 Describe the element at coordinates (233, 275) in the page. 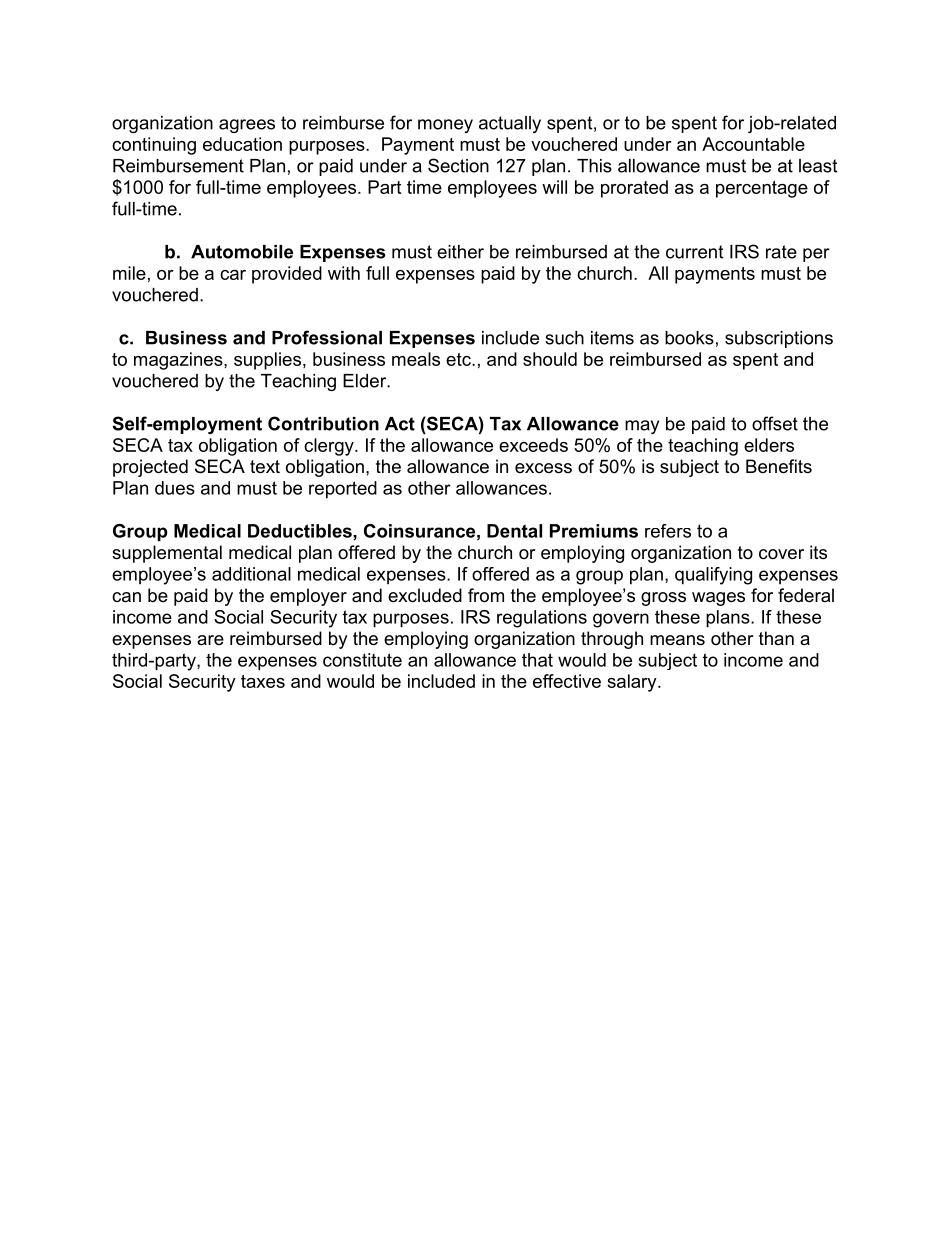

I see `car` at that location.
